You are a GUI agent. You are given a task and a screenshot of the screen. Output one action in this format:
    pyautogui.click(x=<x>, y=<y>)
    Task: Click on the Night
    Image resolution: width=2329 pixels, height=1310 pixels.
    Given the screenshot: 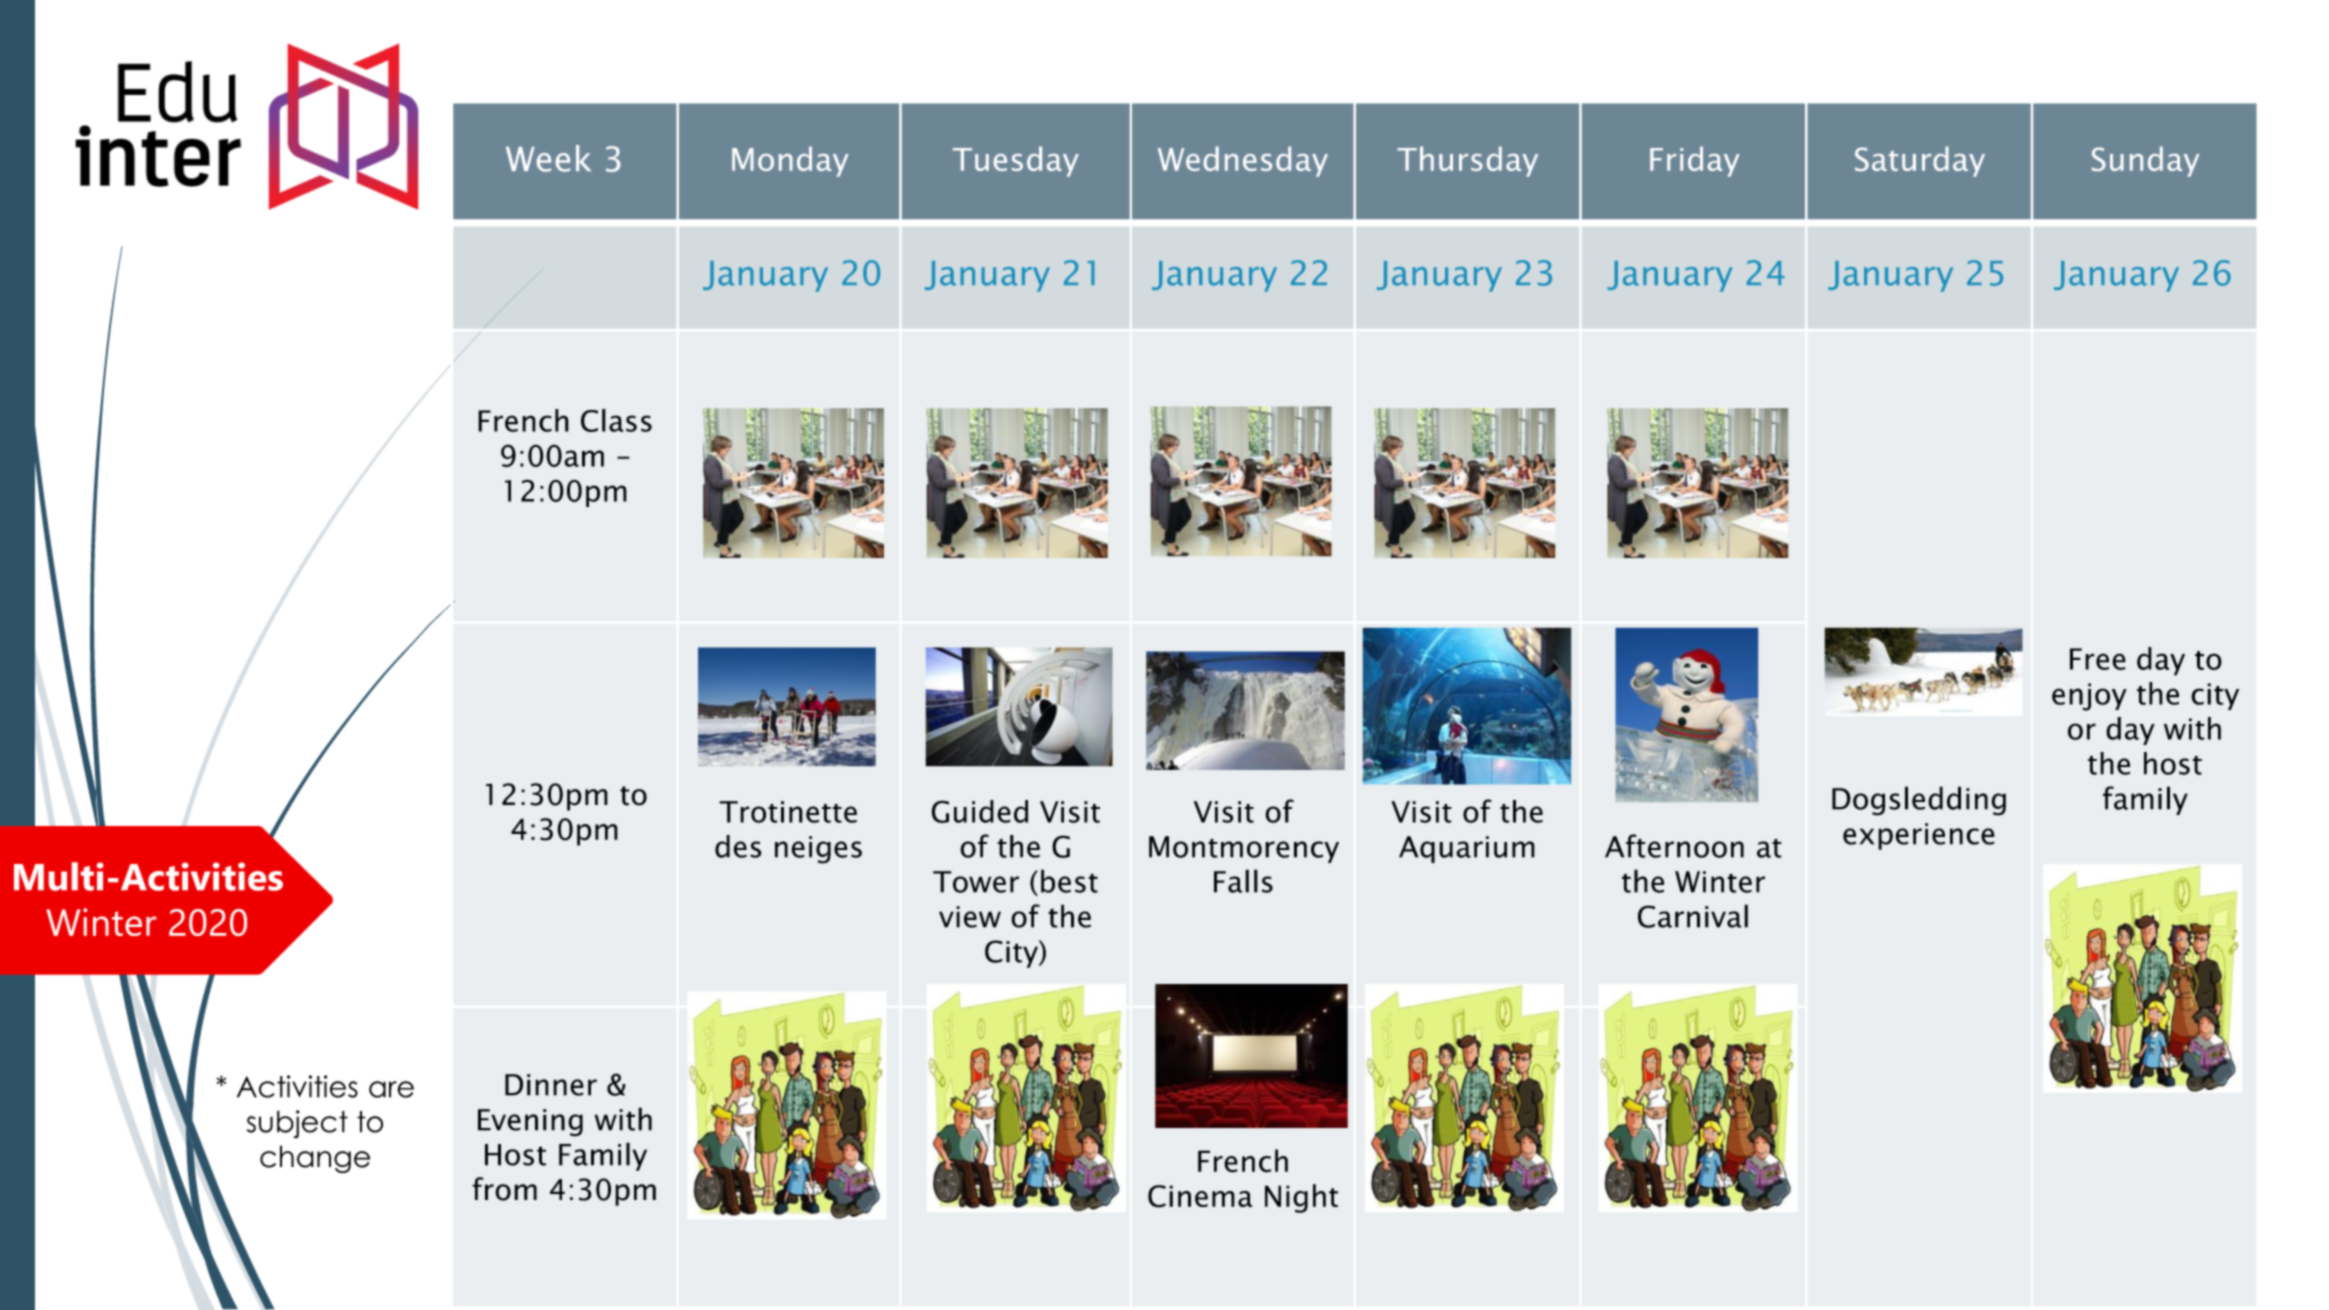 What is the action you would take?
    pyautogui.click(x=1301, y=1198)
